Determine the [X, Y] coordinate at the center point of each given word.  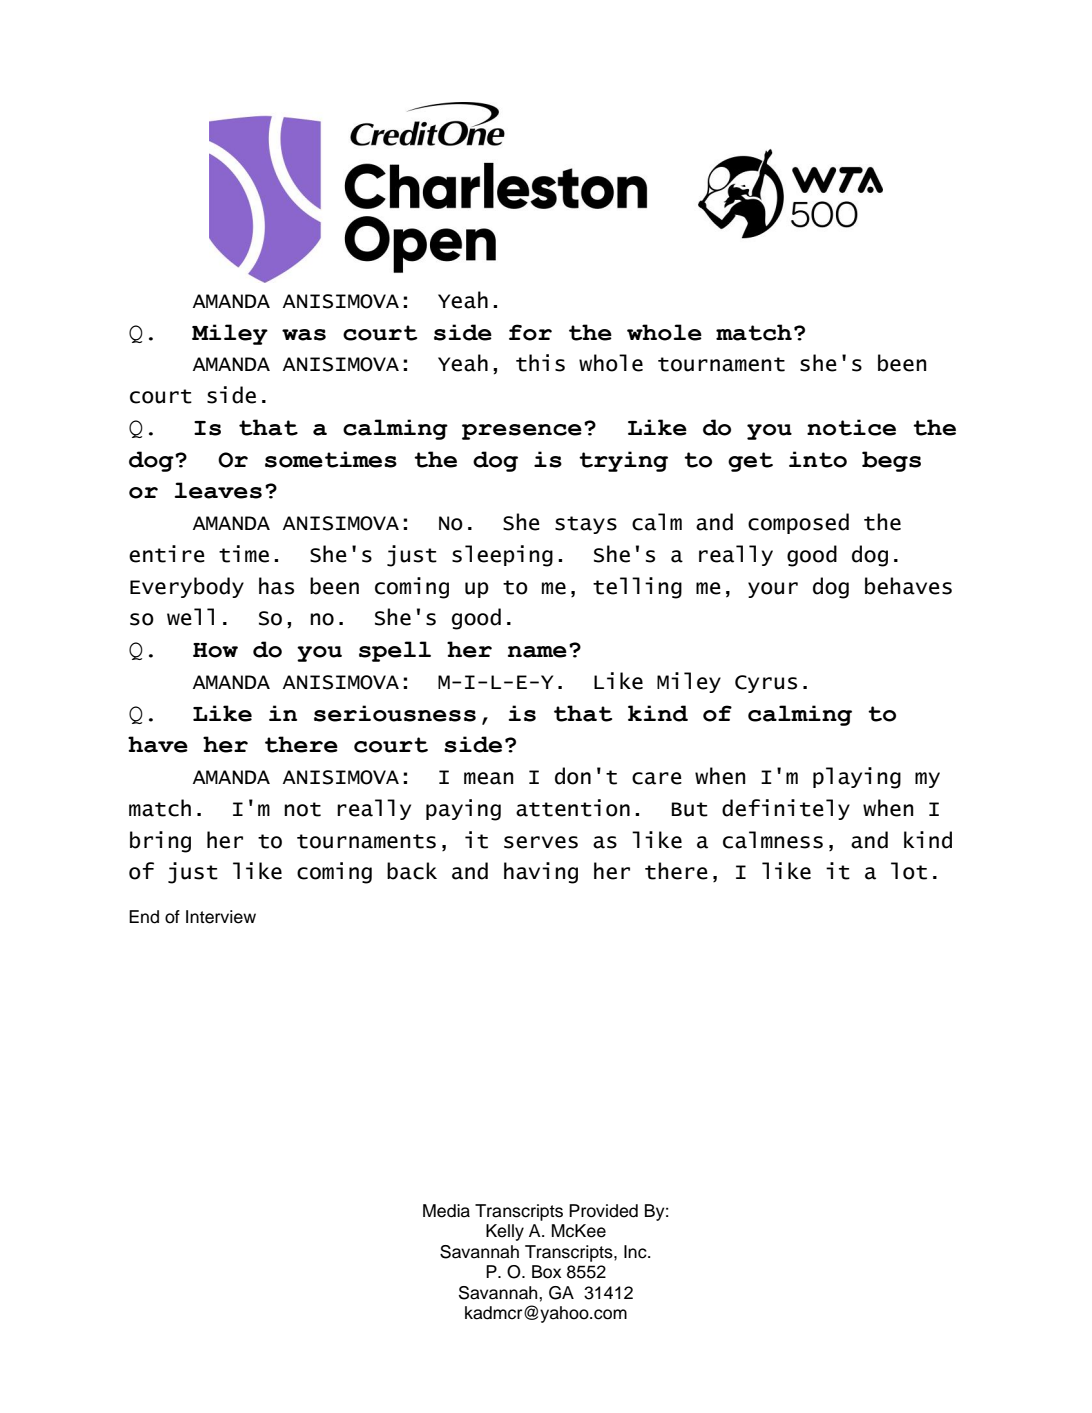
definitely [786, 809]
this [540, 363]
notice [851, 427]
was [304, 335]
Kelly [505, 1232]
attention [573, 808]
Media [446, 1211]
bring [160, 842]
